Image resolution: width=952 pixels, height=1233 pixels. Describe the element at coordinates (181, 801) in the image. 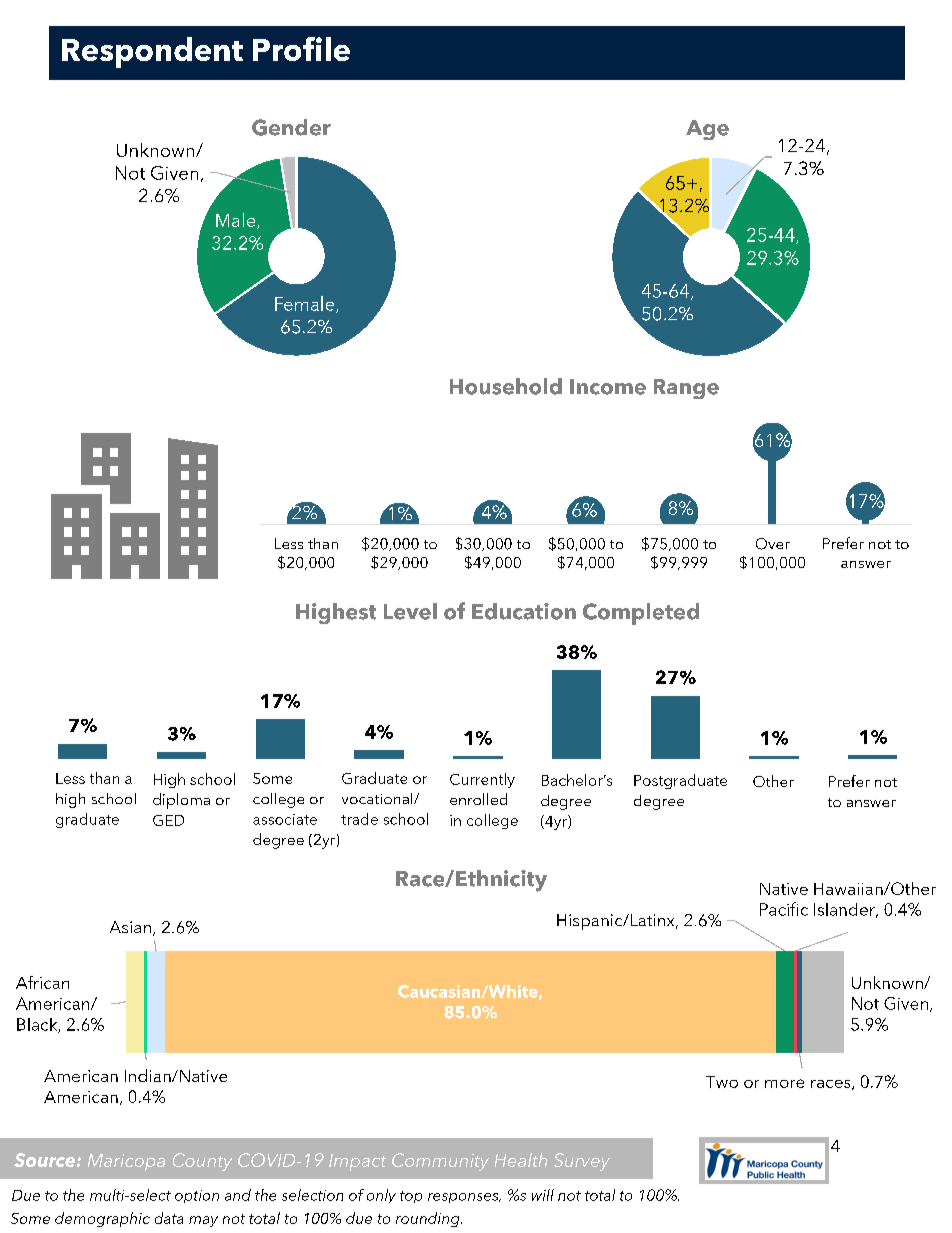

I see `diploma` at that location.
